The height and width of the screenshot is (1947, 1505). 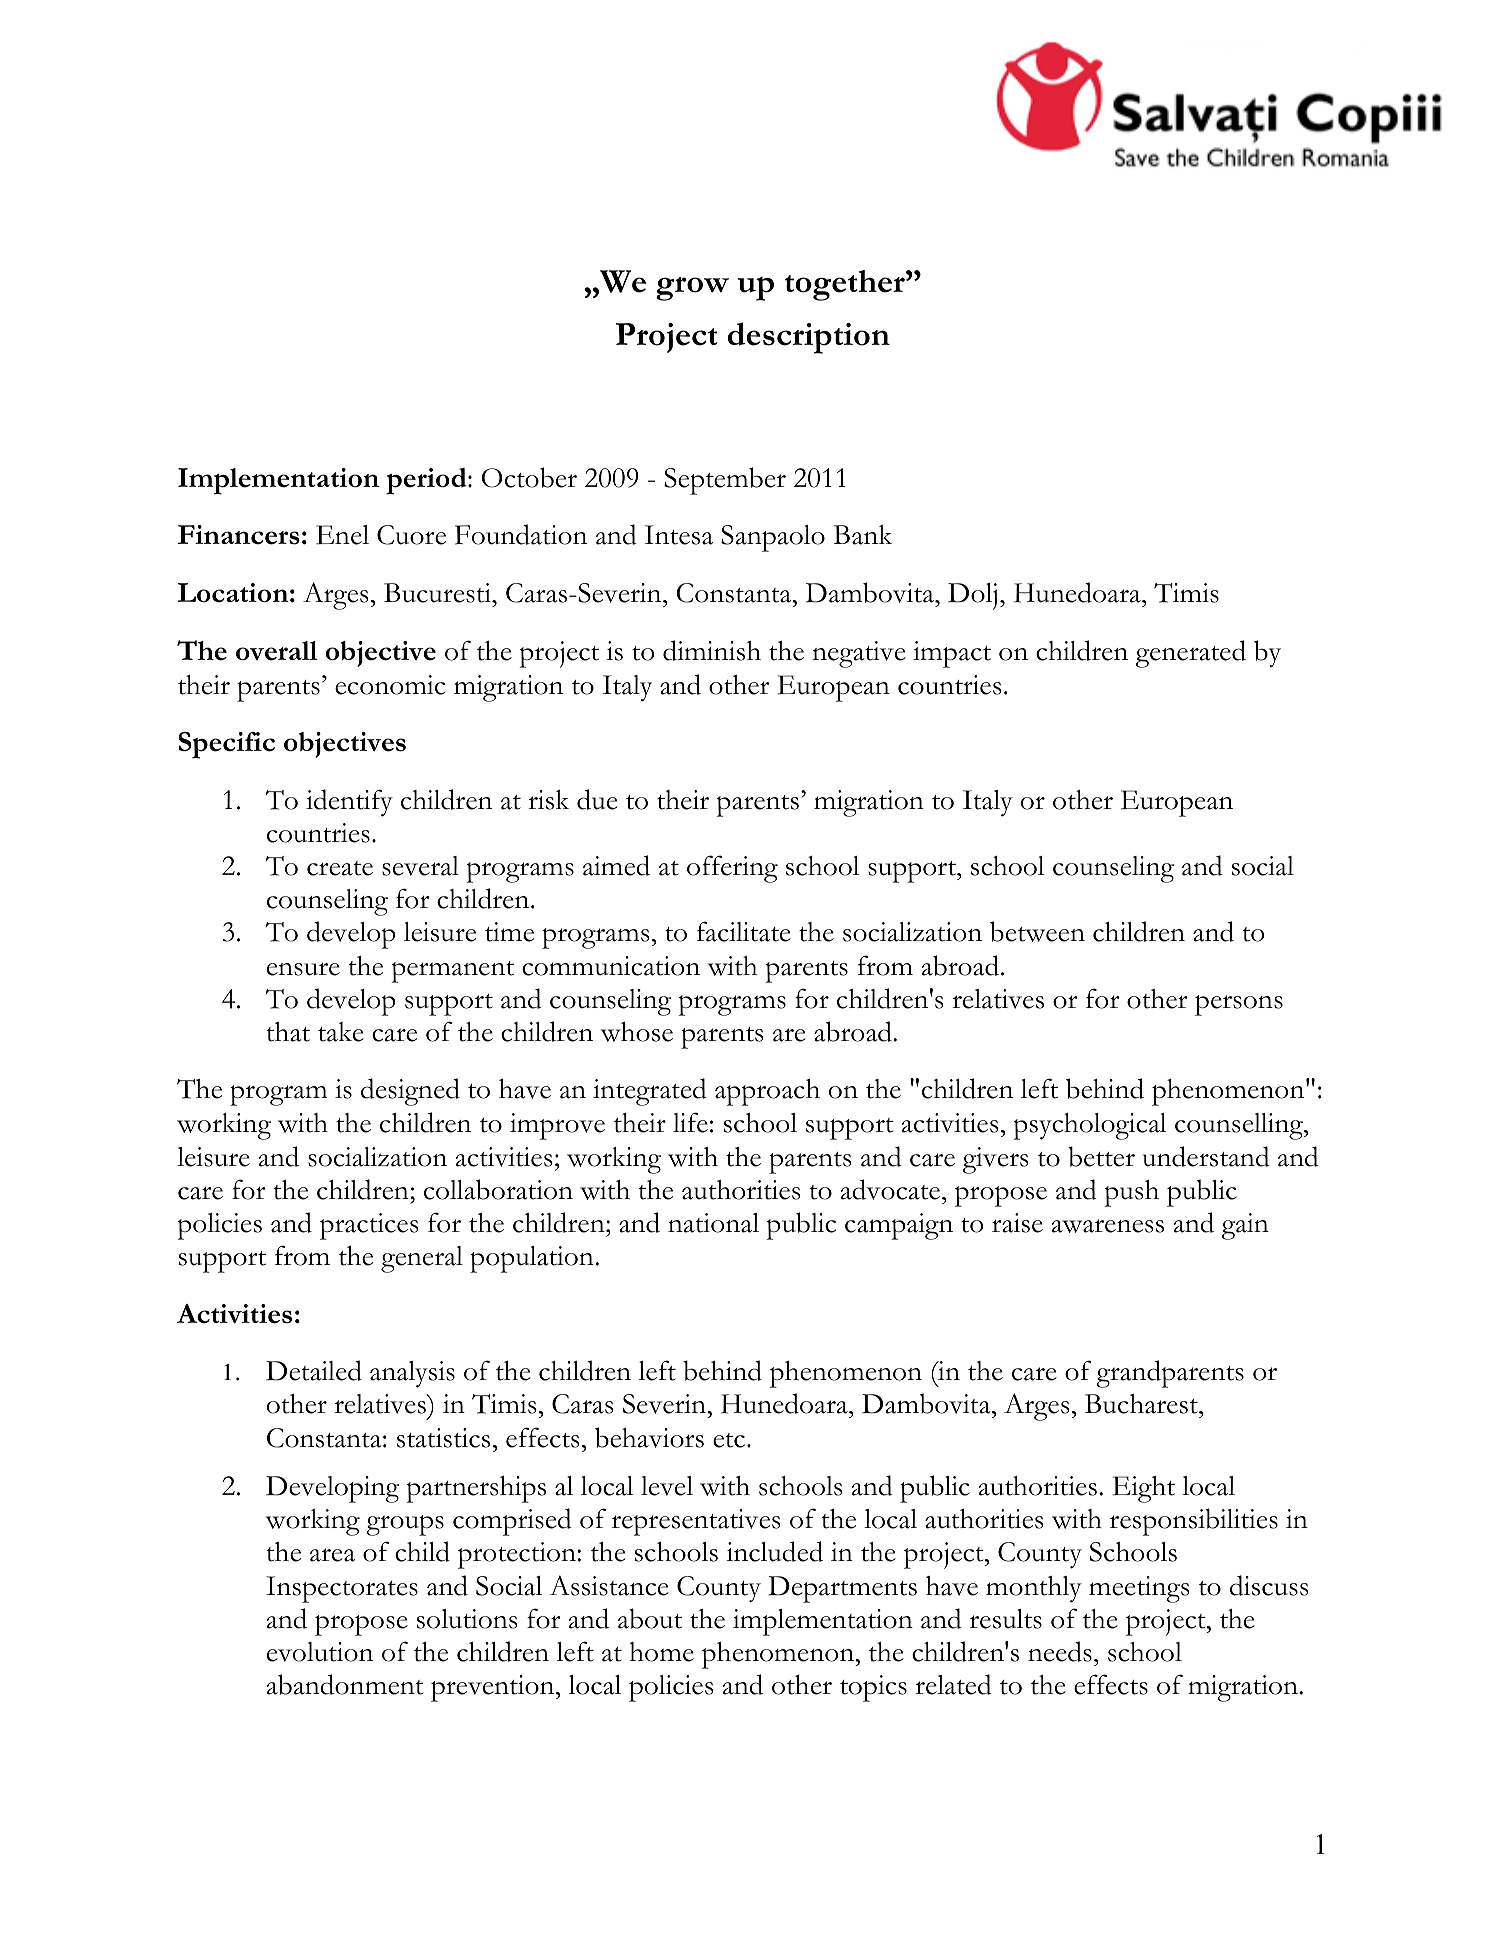 I want to click on home, so click(x=661, y=1652).
